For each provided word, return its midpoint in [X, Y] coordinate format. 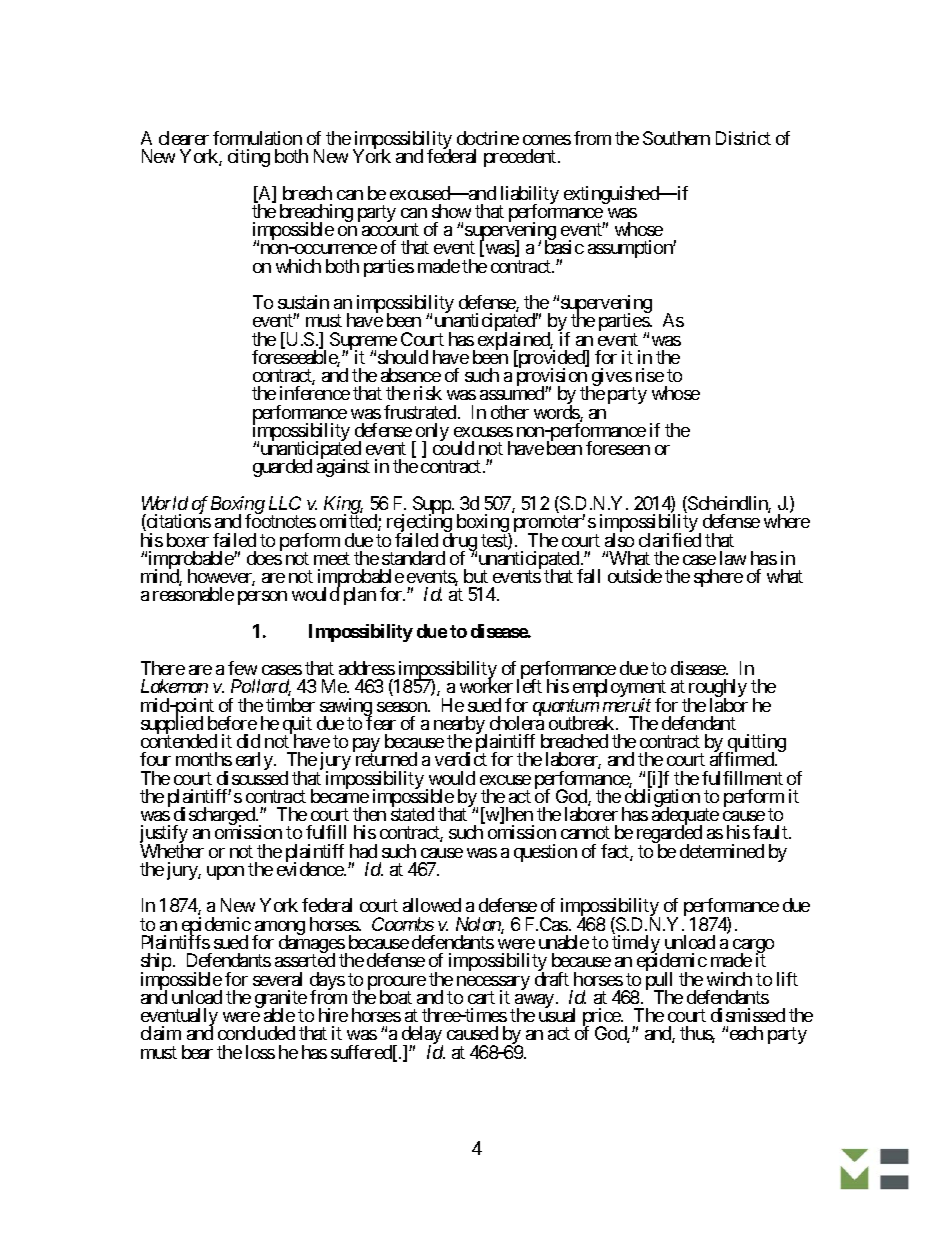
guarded [282, 468]
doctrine [488, 138]
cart [481, 997]
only [431, 433]
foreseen [618, 448]
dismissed [748, 1015]
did [248, 741]
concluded [256, 1033]
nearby [460, 726]
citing [249, 158]
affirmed [743, 759]
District [743, 138]
